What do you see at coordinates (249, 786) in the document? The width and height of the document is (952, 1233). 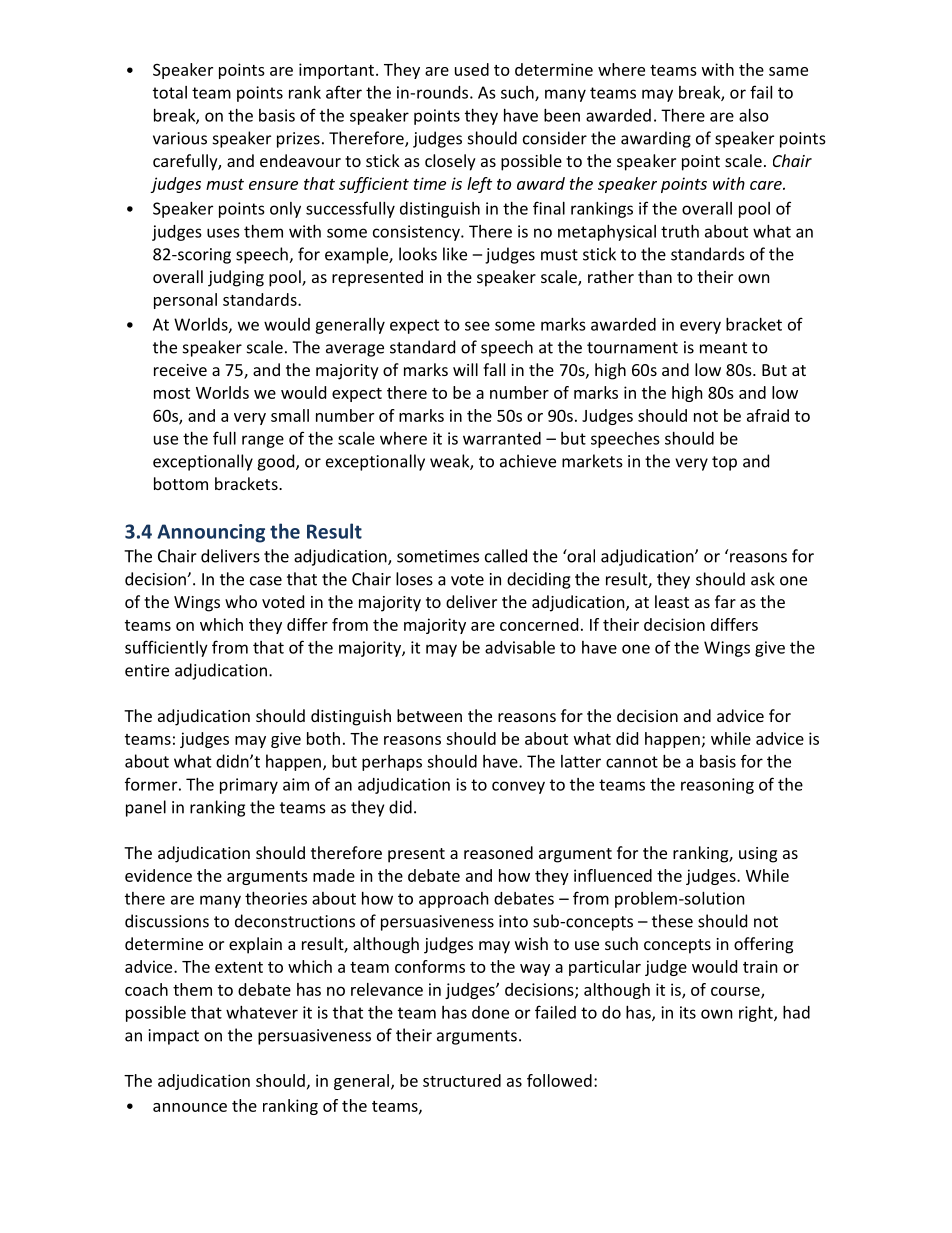 I see `primary` at bounding box center [249, 786].
